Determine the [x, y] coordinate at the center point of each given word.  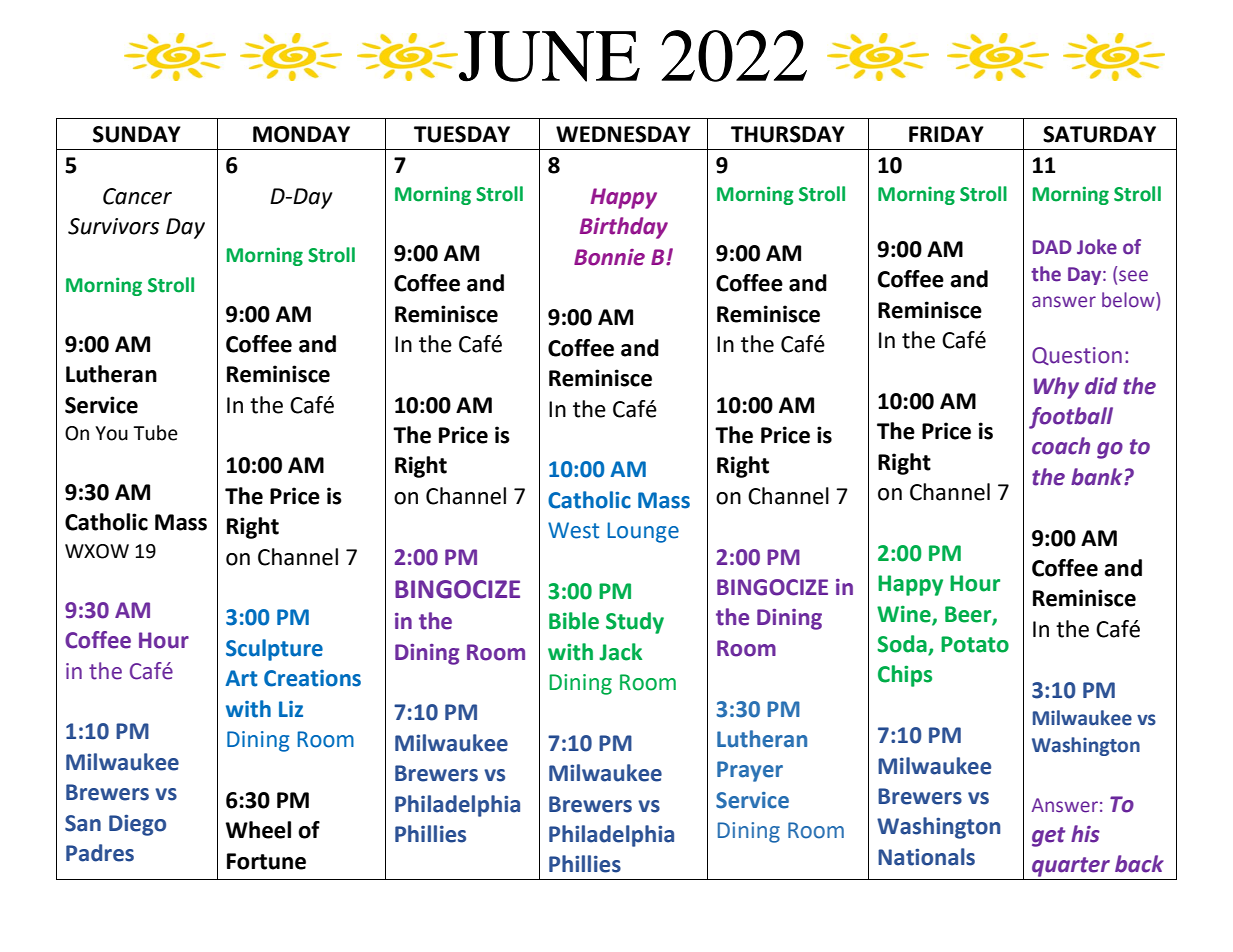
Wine [905, 614]
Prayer [750, 771]
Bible [574, 621]
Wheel [258, 830]
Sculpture [274, 650]
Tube [155, 433]
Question [1077, 356]
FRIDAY [946, 134]
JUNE [548, 56]
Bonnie [609, 257]
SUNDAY [137, 134]
